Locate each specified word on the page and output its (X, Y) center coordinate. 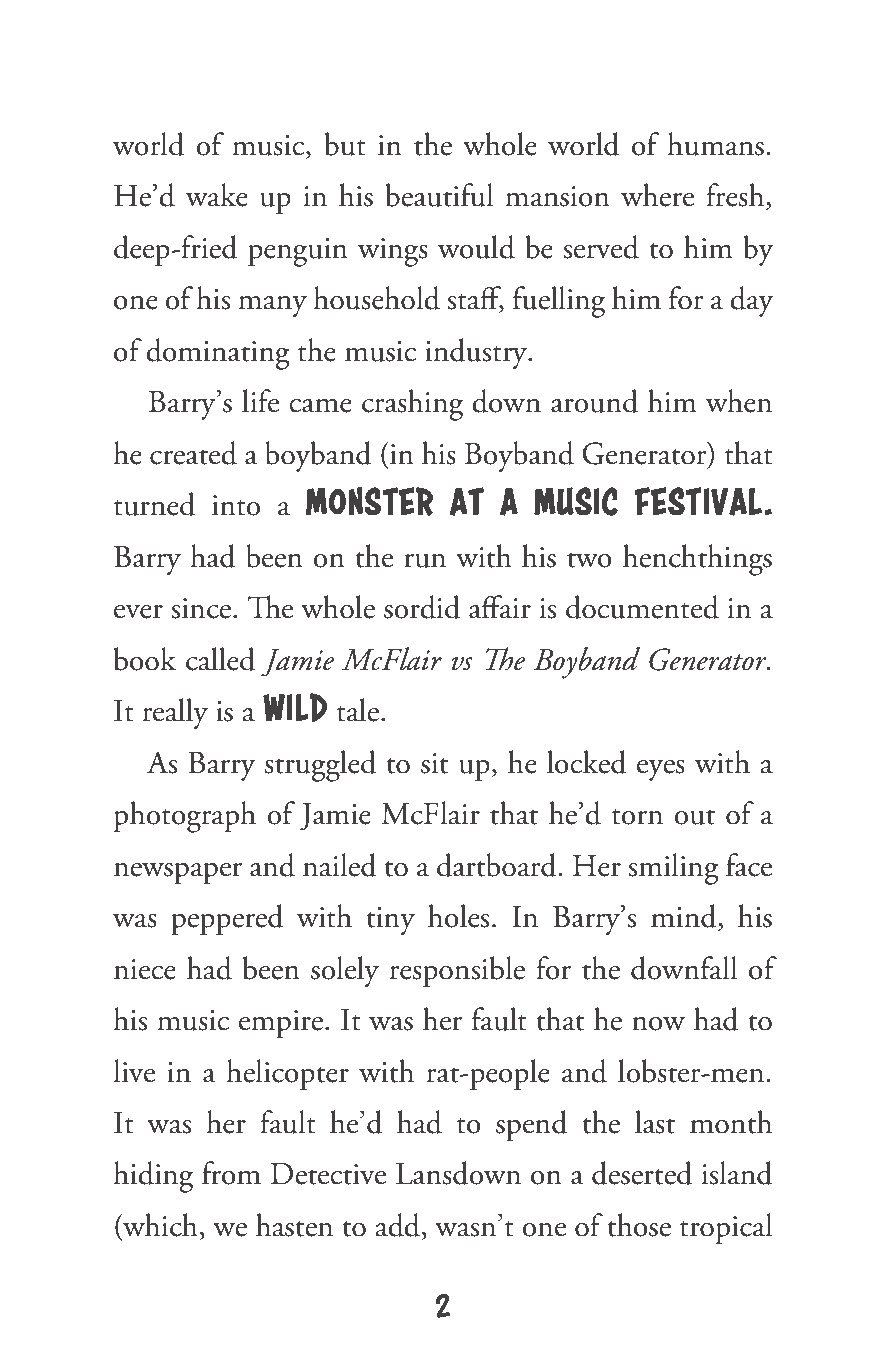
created (193, 453)
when (739, 401)
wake (217, 195)
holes (458, 916)
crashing (412, 405)
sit (434, 763)
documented (642, 607)
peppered (227, 919)
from (231, 1173)
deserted (642, 1173)
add (397, 1225)
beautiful (440, 195)
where (657, 195)
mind (685, 916)
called (220, 659)
